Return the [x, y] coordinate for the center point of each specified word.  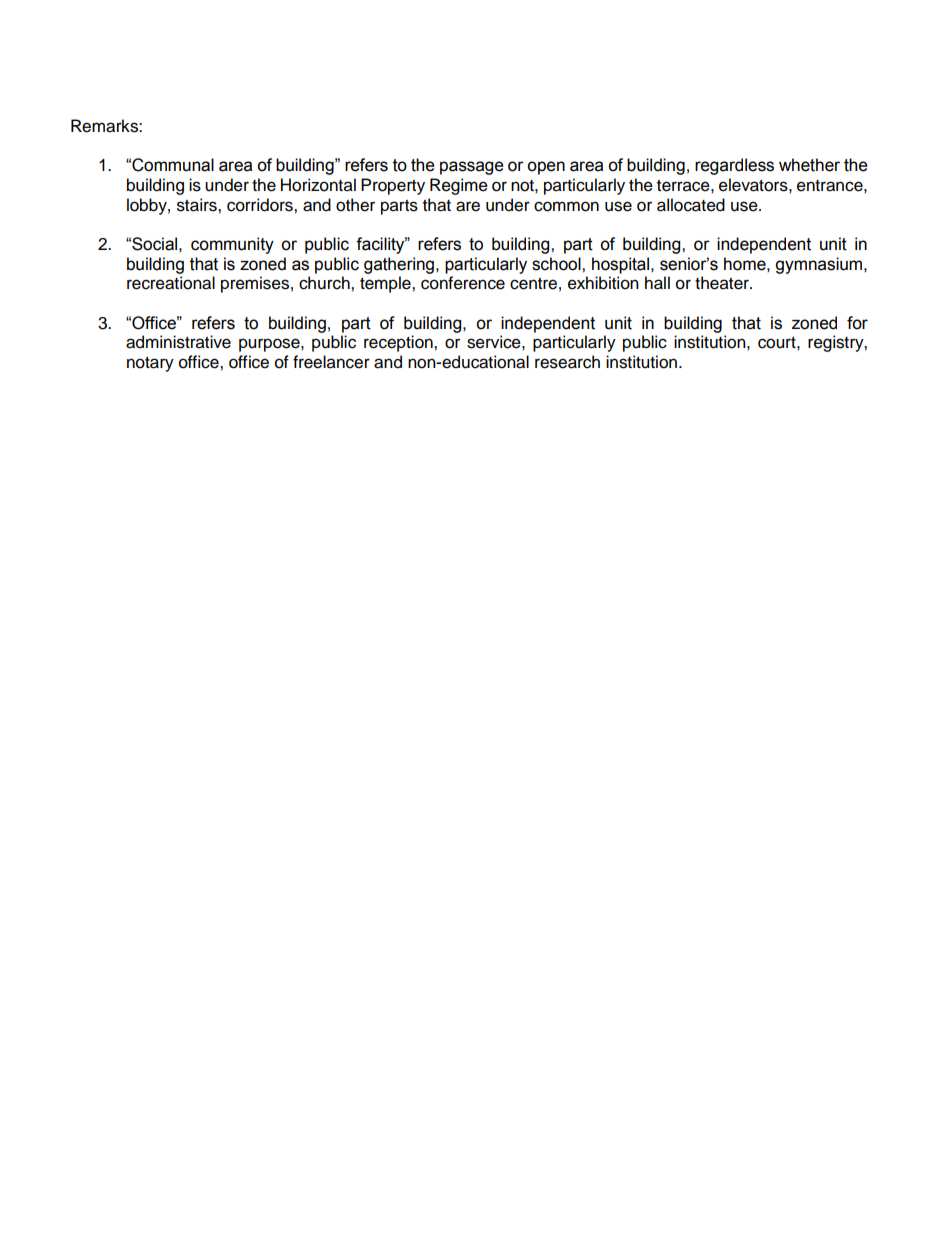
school [557, 264]
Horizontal [318, 185]
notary [150, 364]
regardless [734, 166]
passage [472, 168]
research [567, 362]
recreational [171, 283]
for [857, 323]
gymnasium [820, 265]
